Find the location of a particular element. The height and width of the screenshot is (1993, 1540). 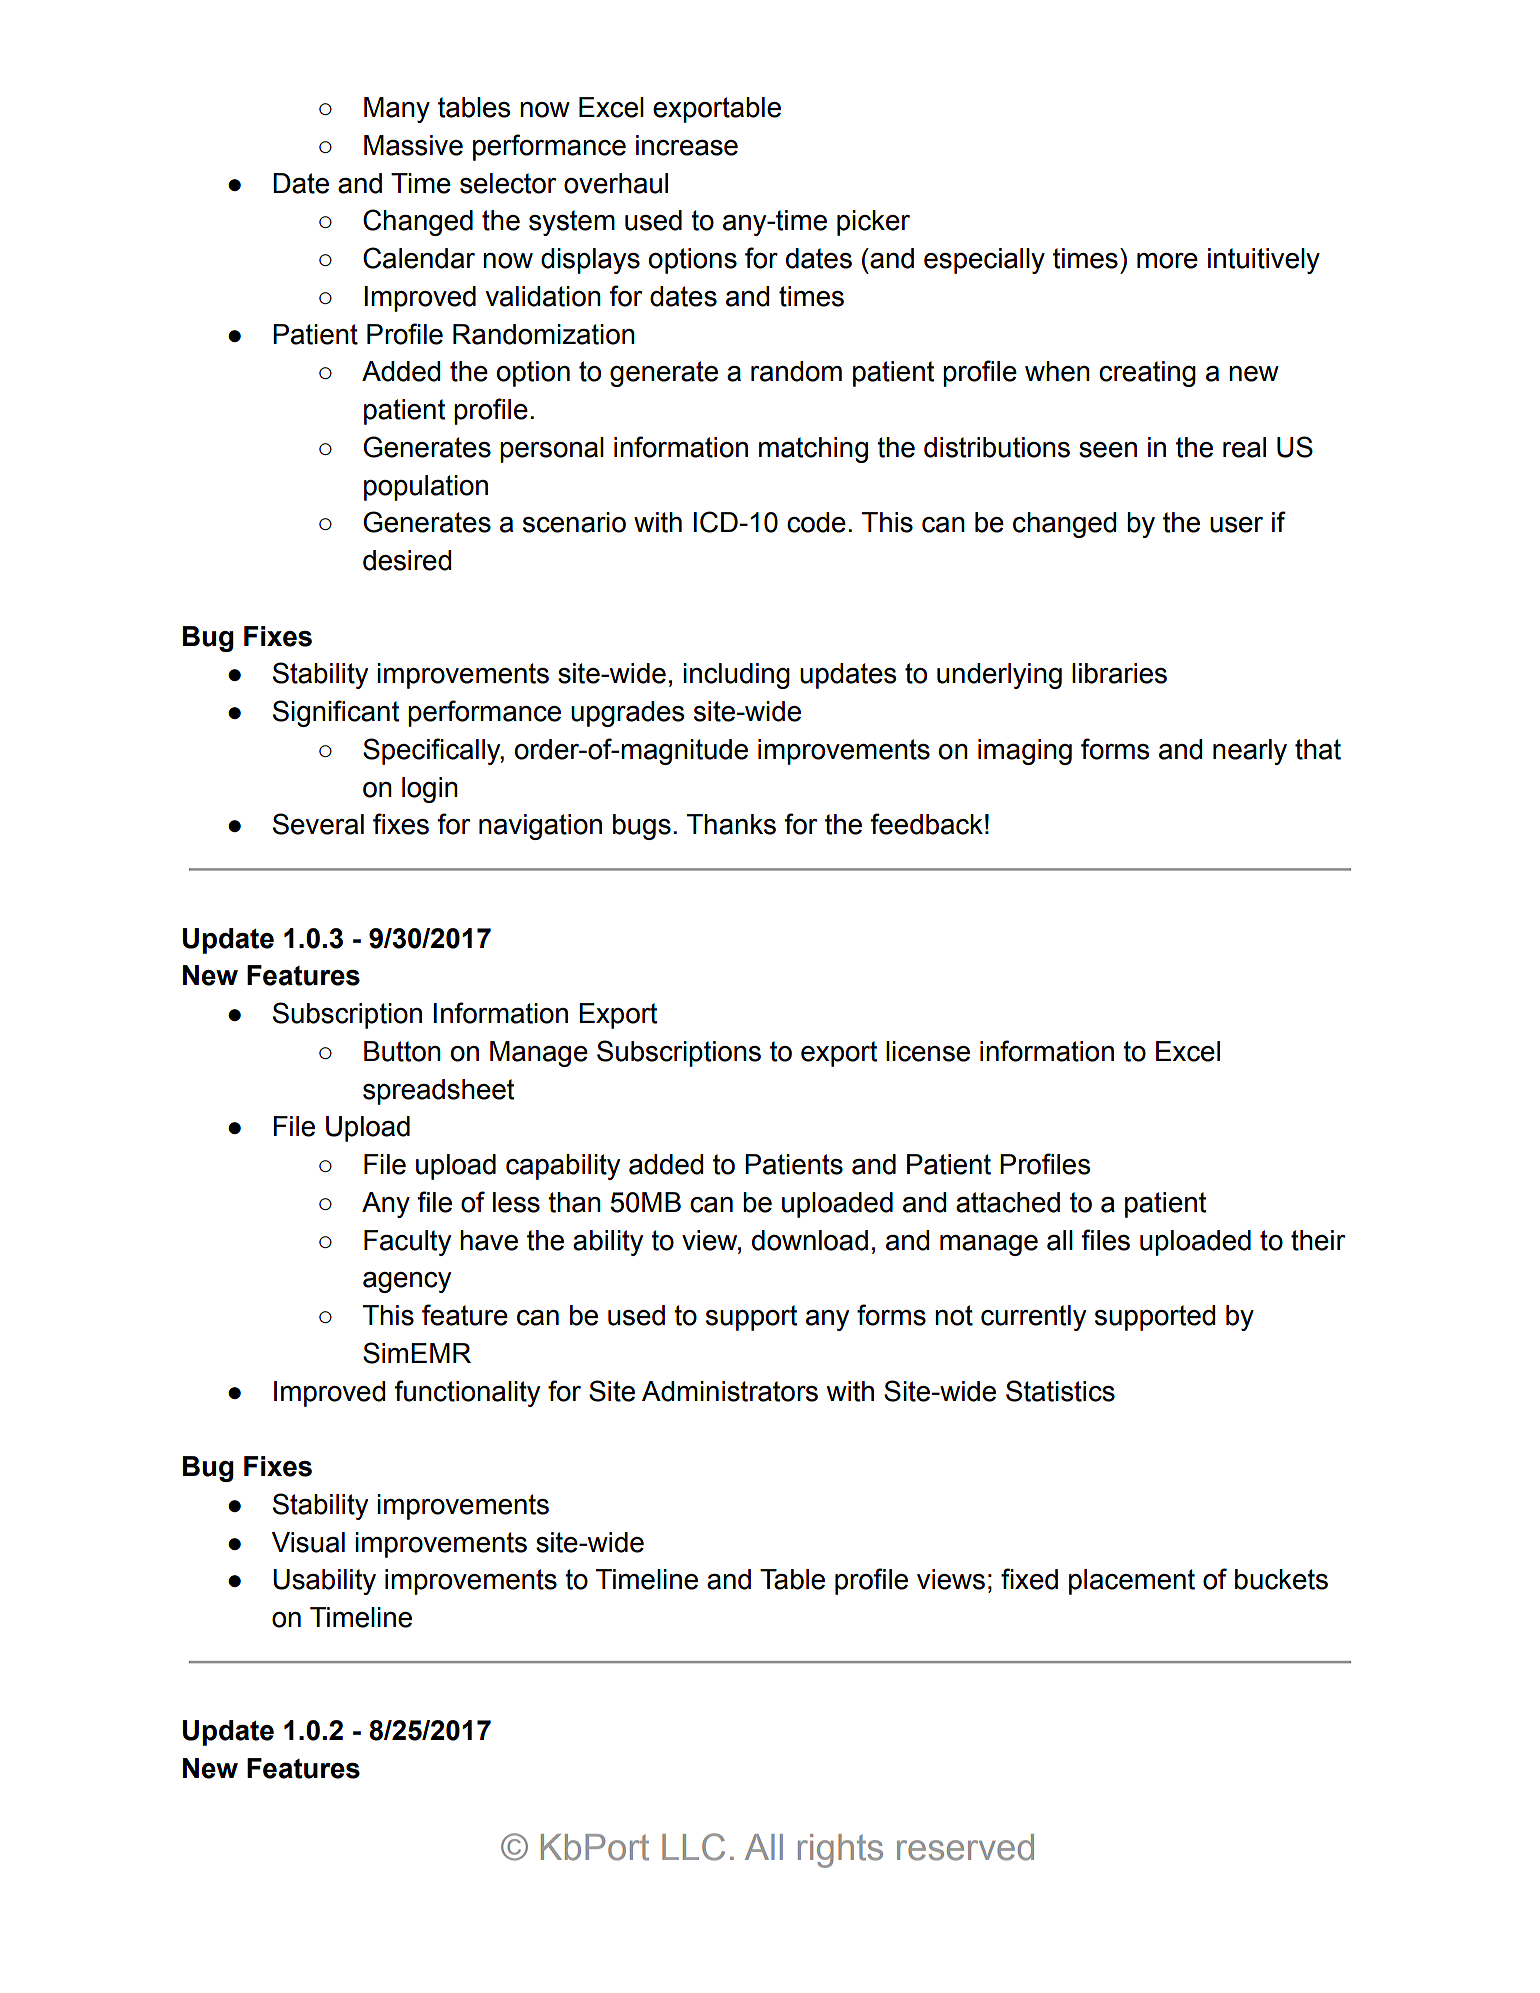

code is located at coordinates (816, 522).
